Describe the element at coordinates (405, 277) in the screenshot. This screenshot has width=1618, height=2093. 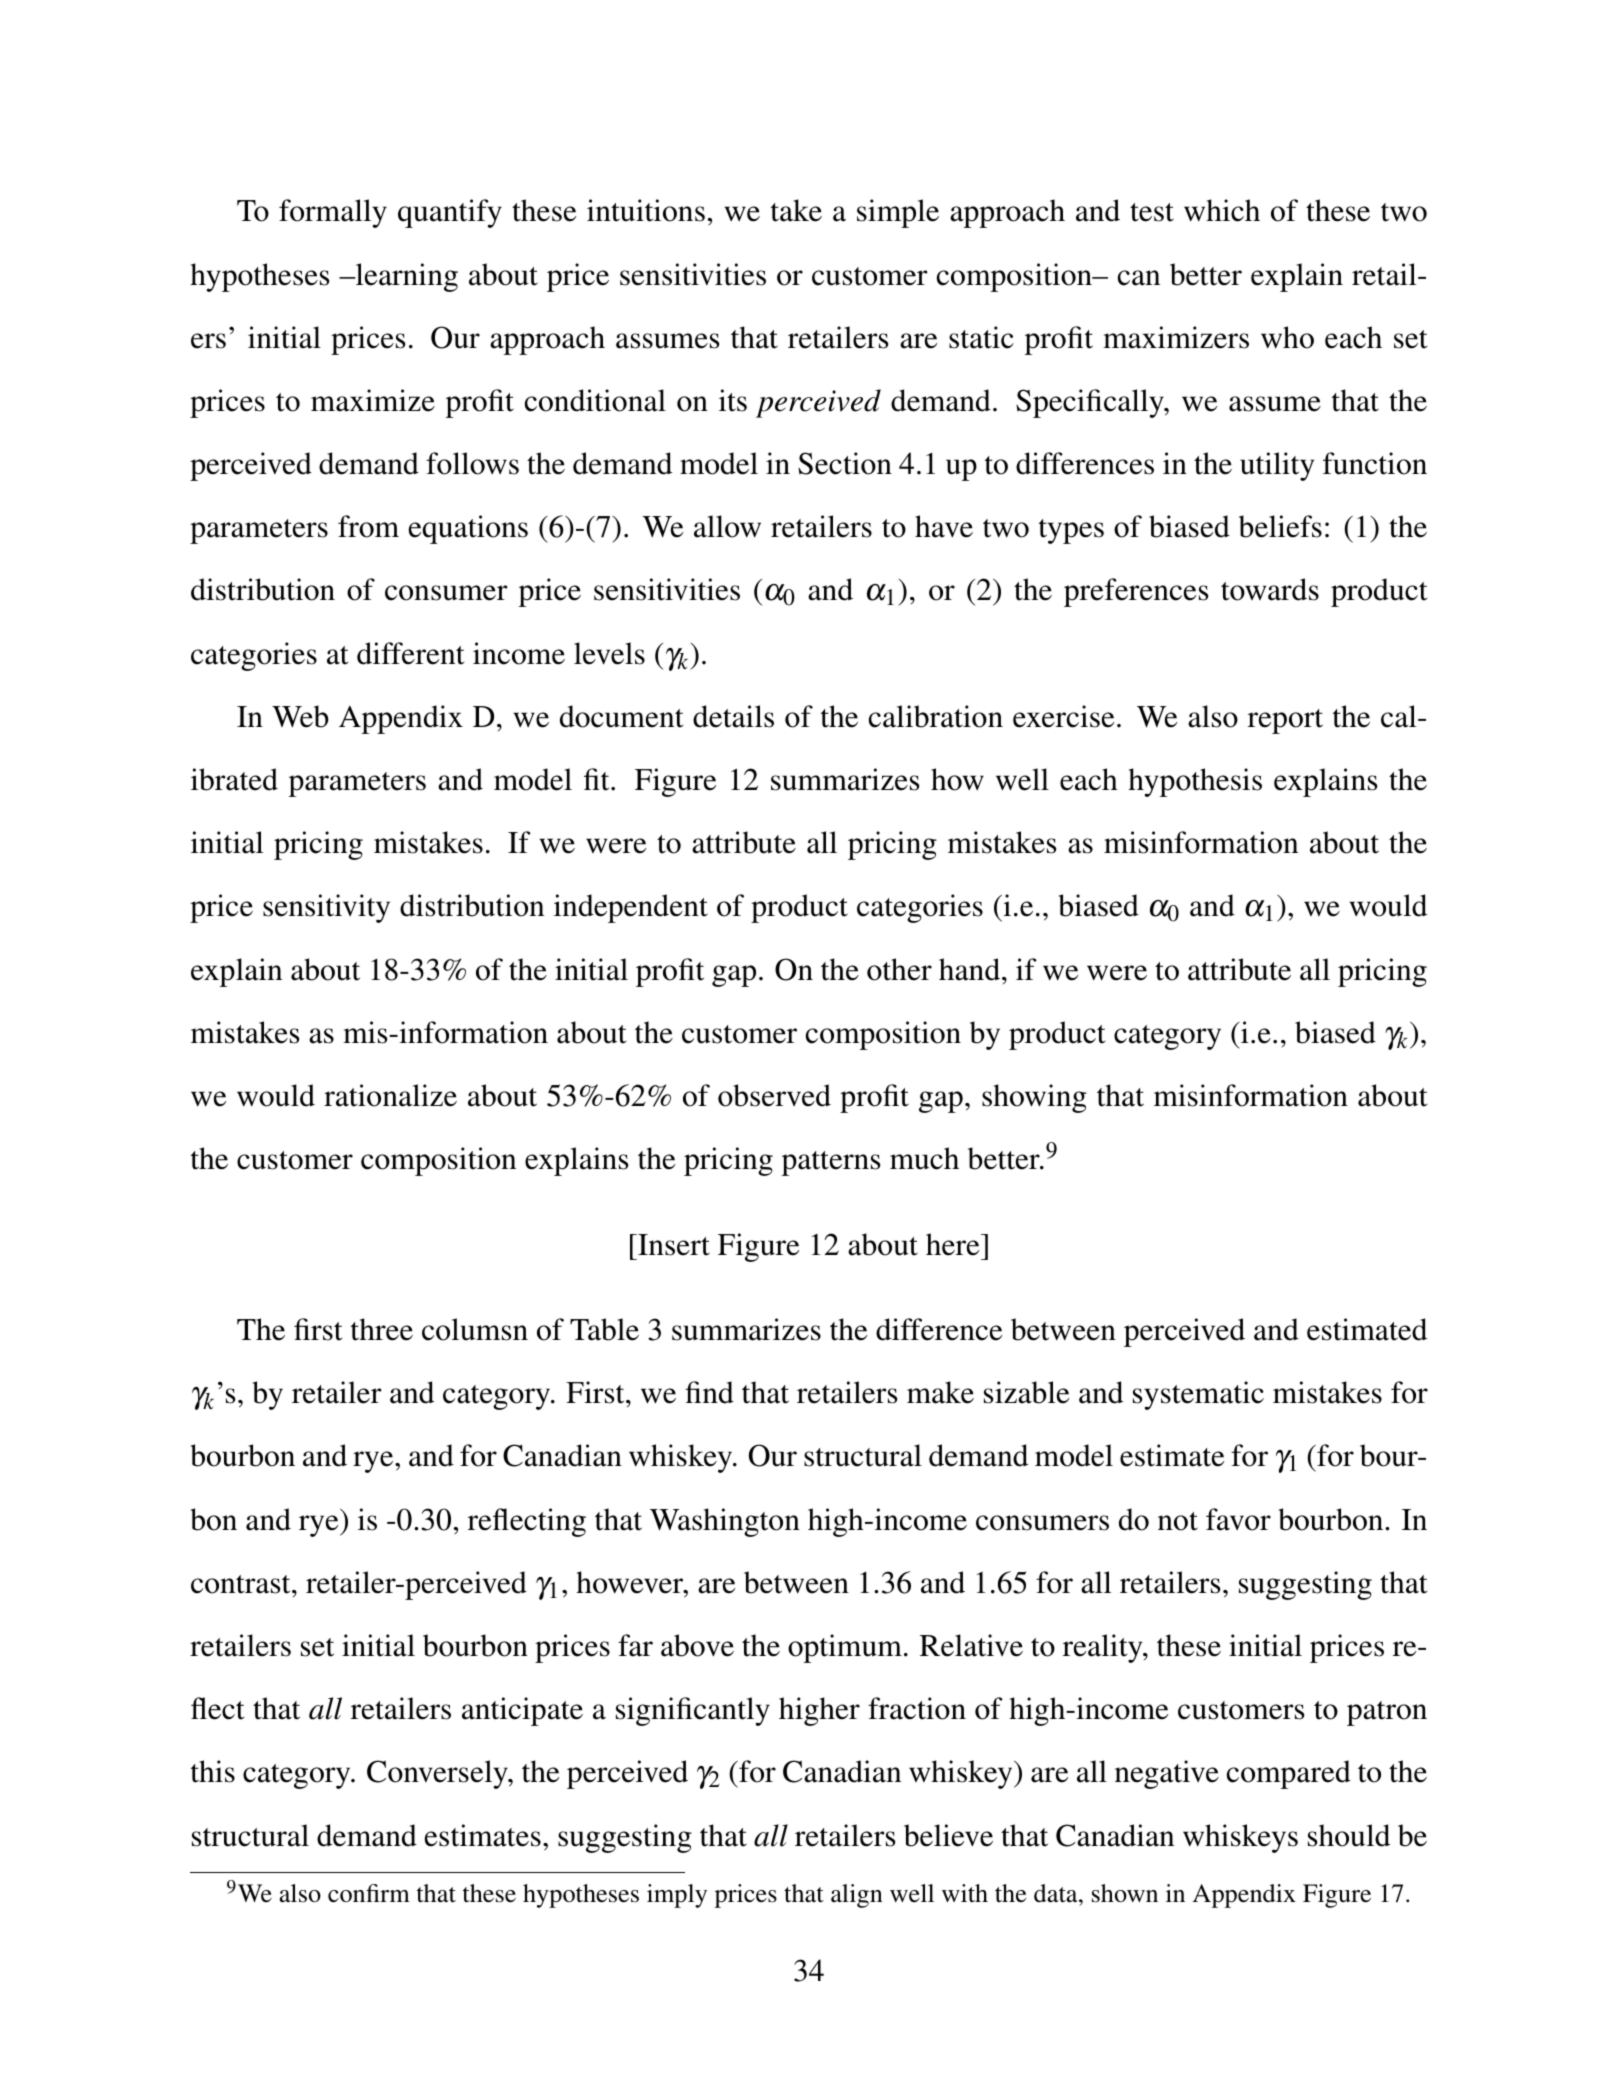
I see `learning` at that location.
